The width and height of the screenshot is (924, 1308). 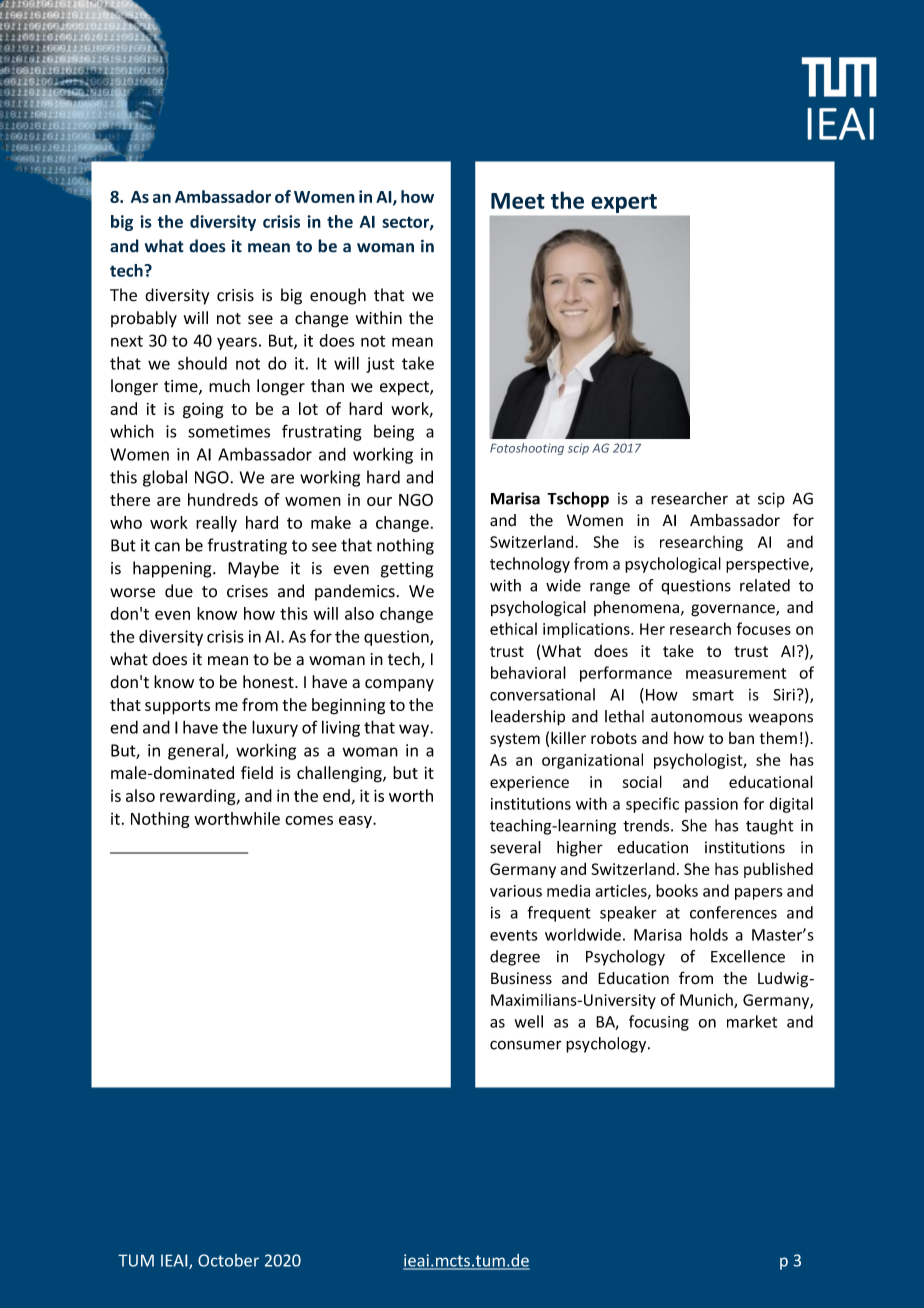 What do you see at coordinates (526, 1045) in the screenshot?
I see `consumer` at bounding box center [526, 1045].
